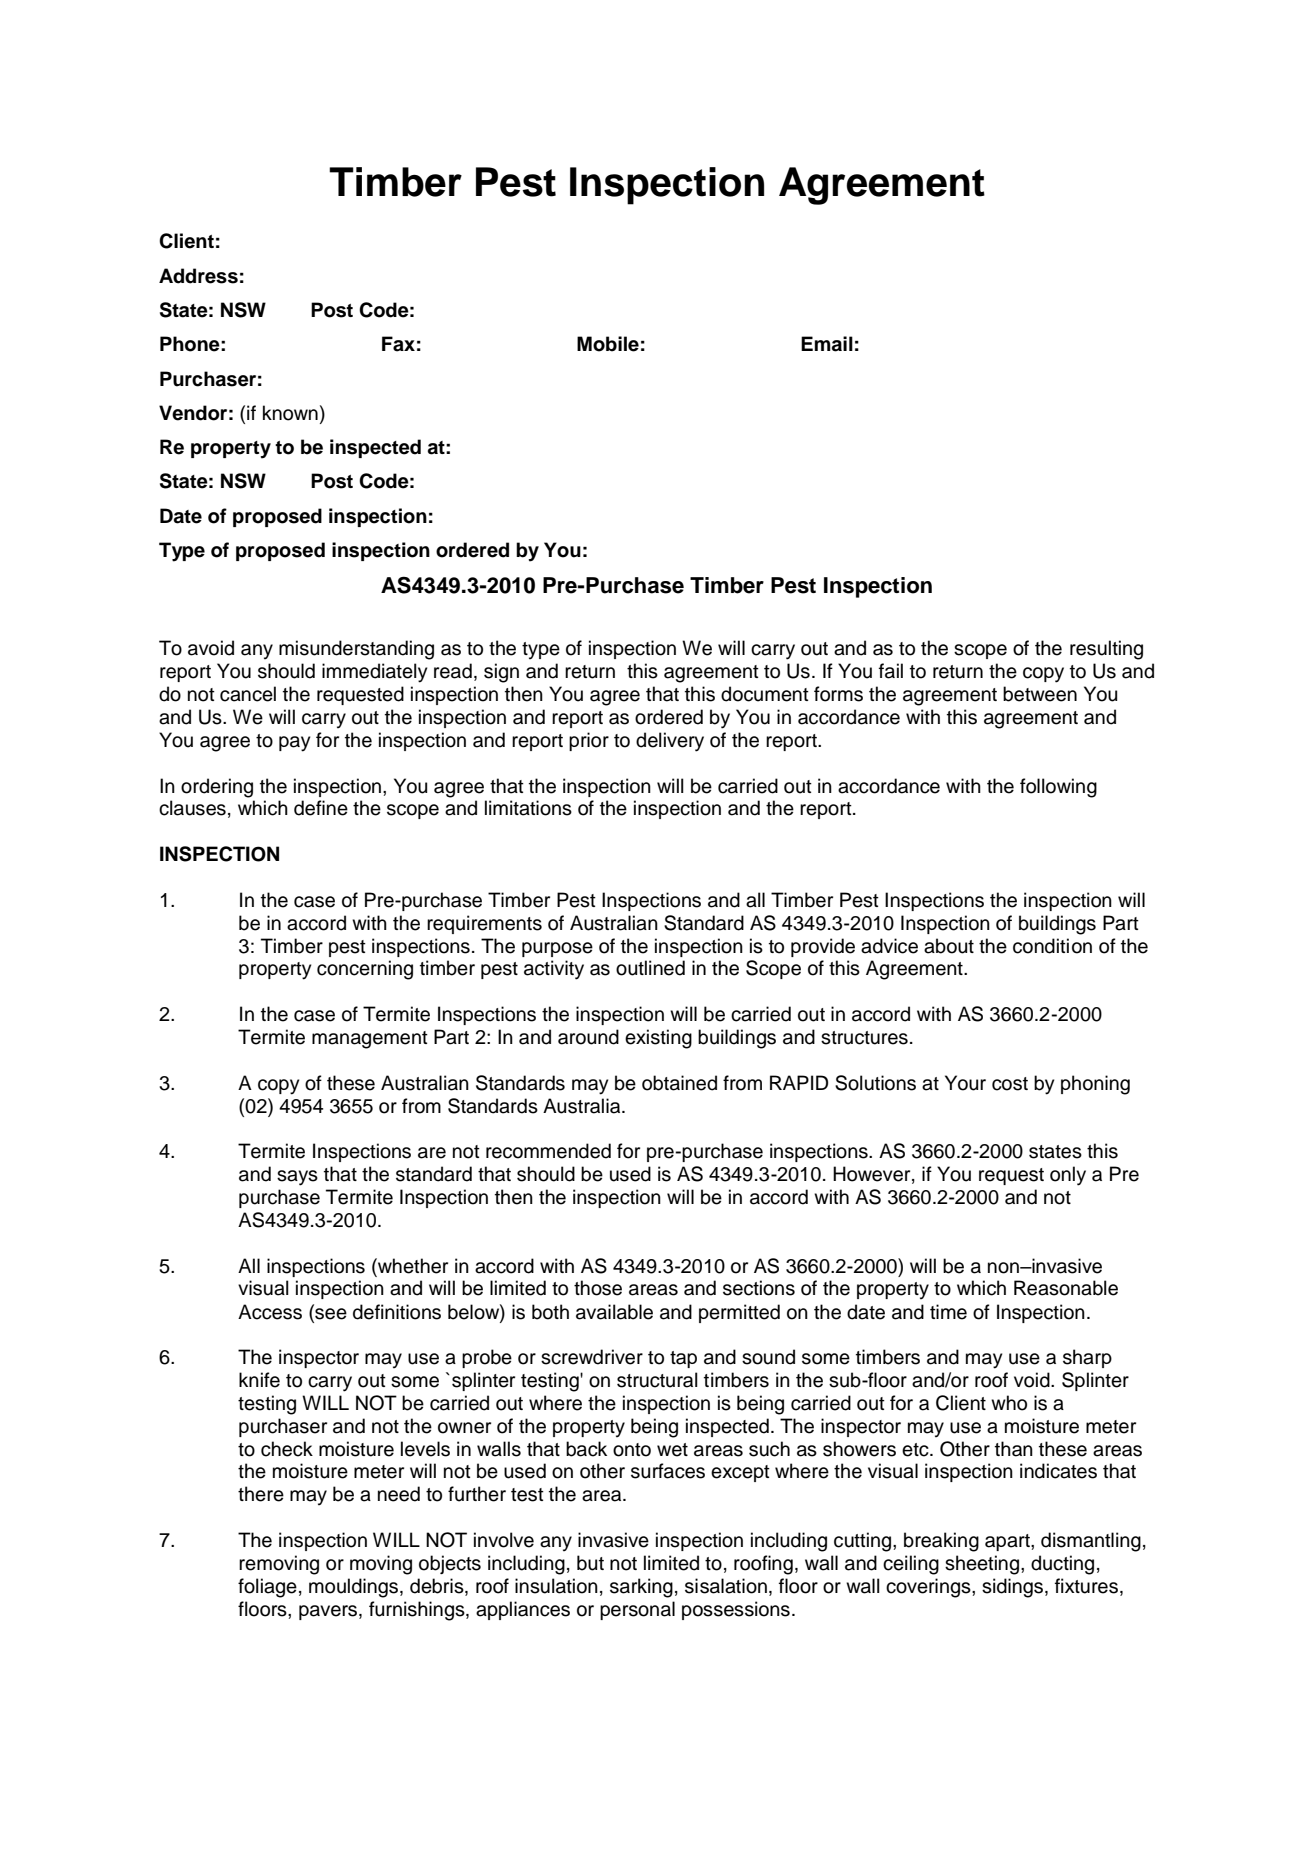  I want to click on says, so click(297, 1178).
